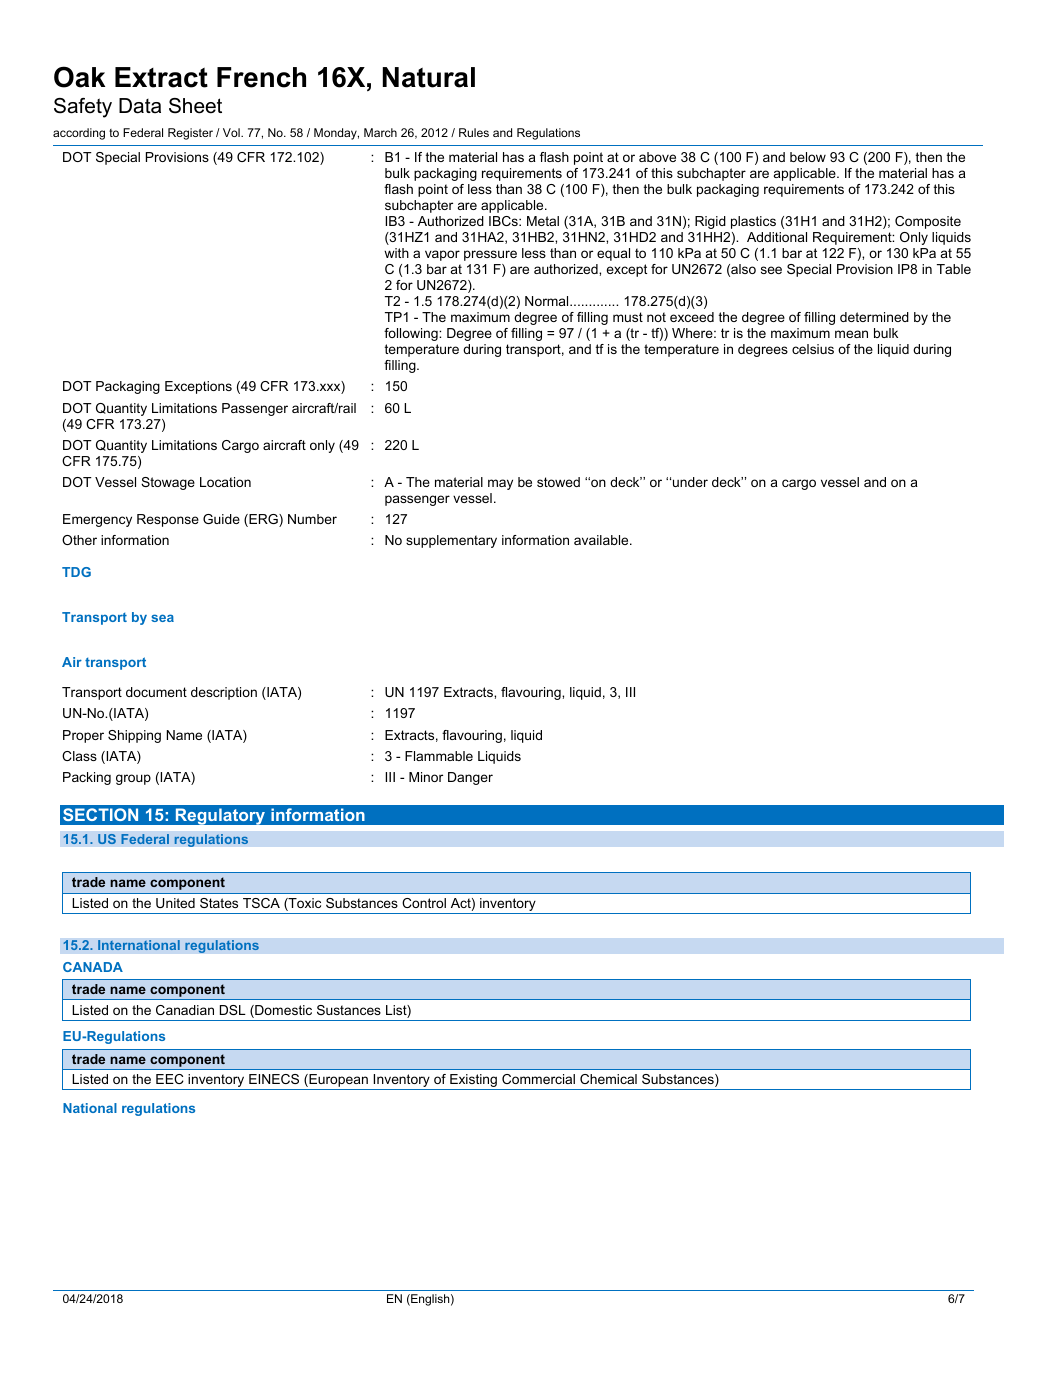 The image size is (1064, 1377). Describe the element at coordinates (439, 756) in the screenshot. I see `Flammable` at that location.
